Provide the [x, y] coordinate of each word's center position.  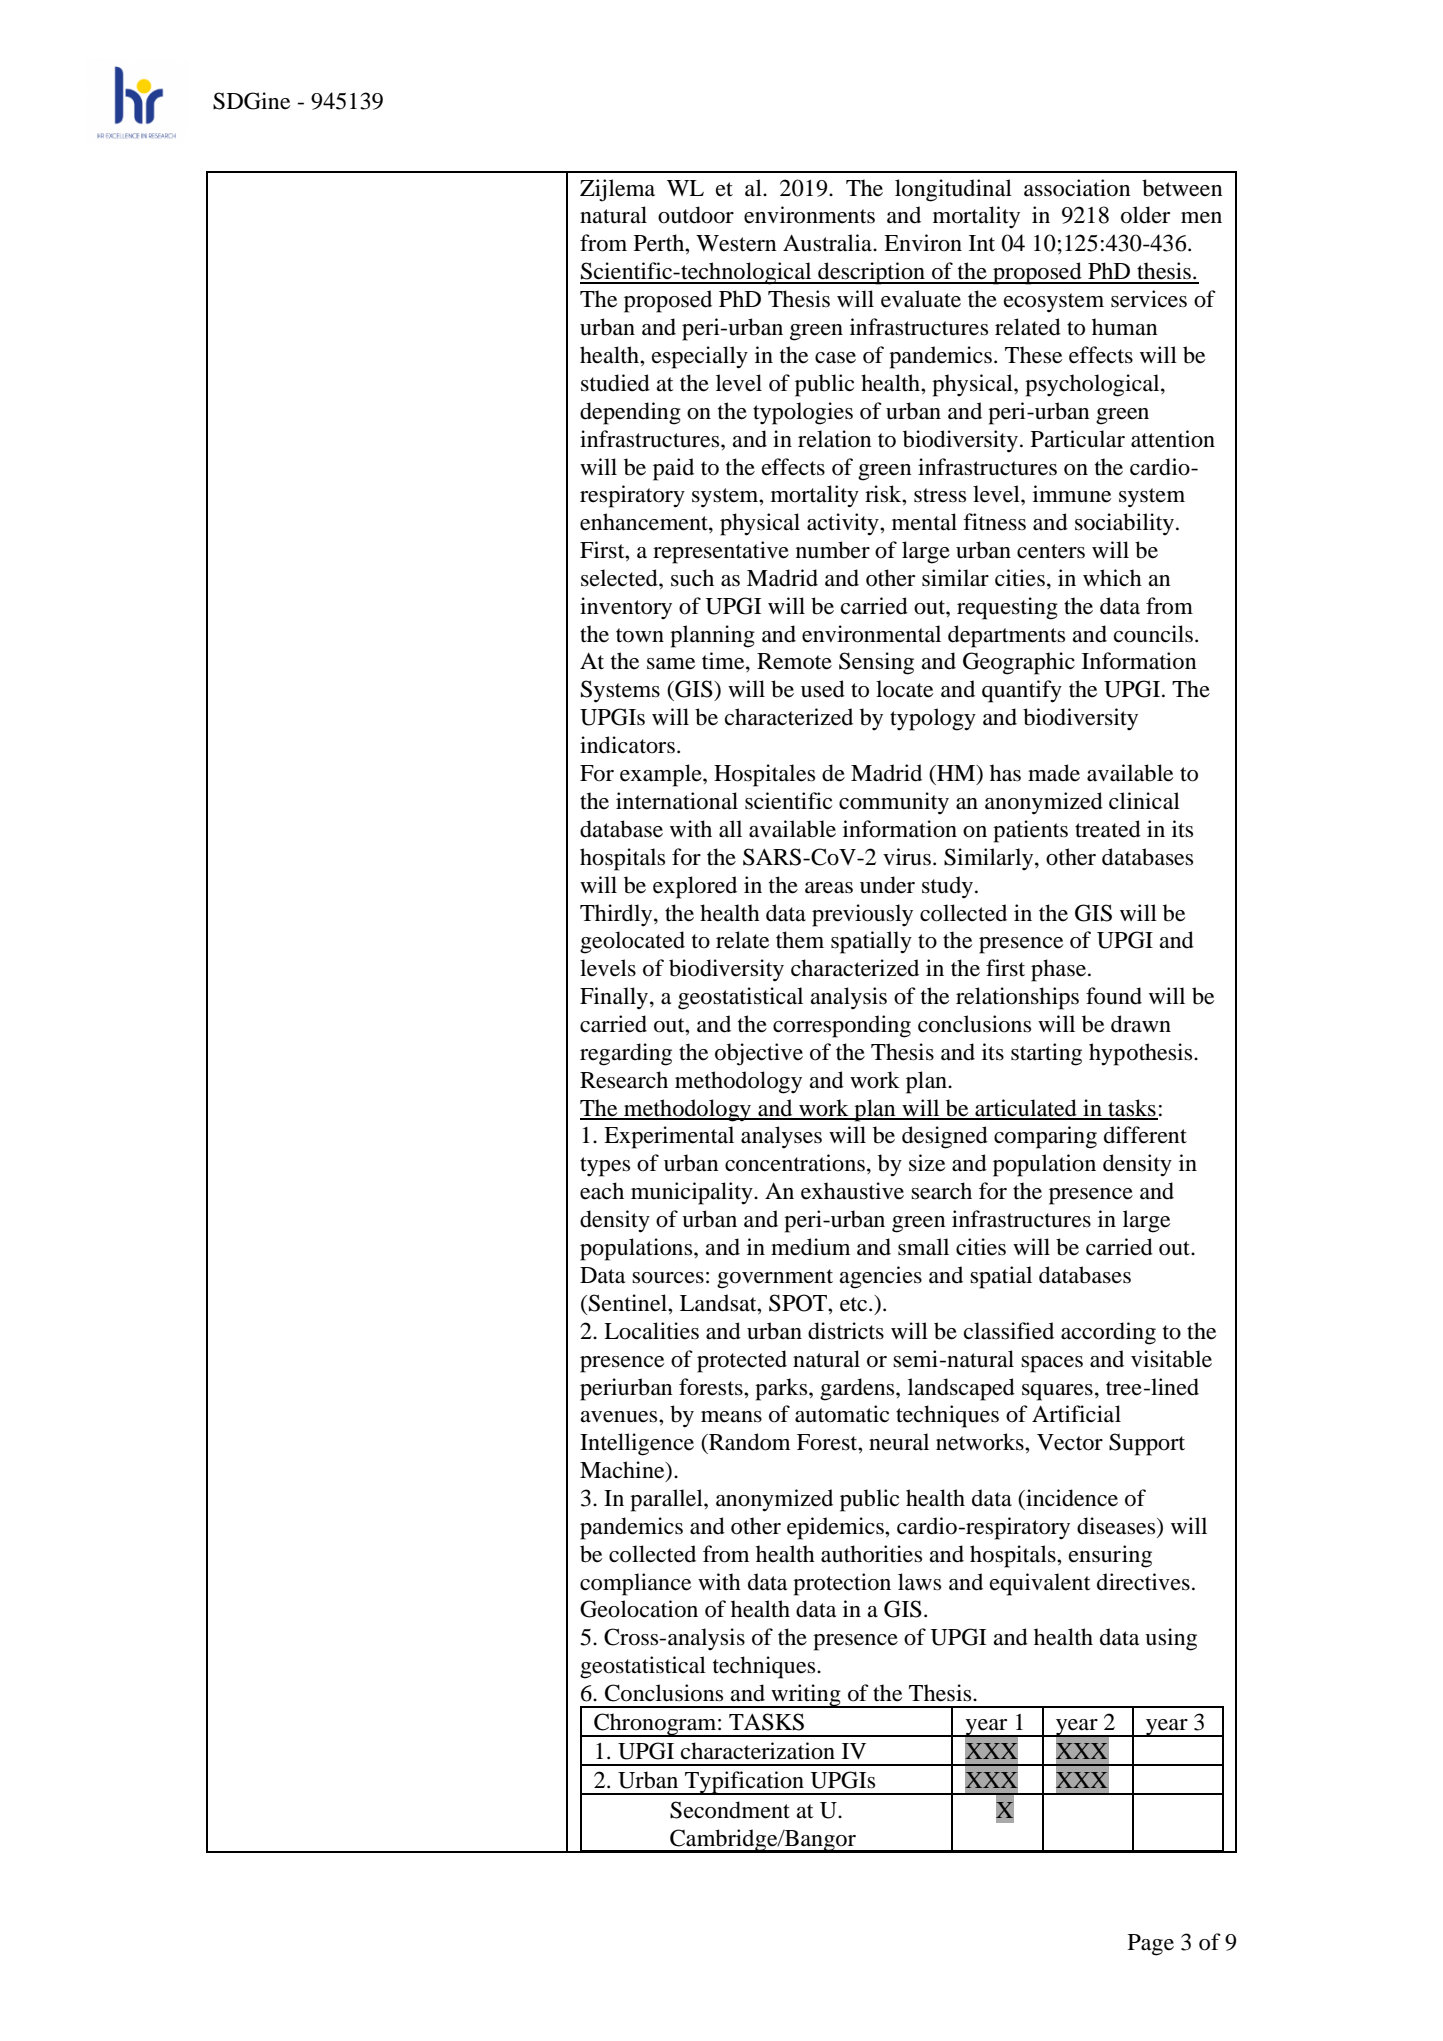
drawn [1141, 1024]
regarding [626, 1054]
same [671, 664]
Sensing [876, 663]
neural [899, 1442]
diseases [1117, 1526]
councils [1153, 634]
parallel [667, 1500]
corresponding [842, 1026]
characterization [758, 1751]
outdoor [696, 215]
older [1145, 215]
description [871, 273]
